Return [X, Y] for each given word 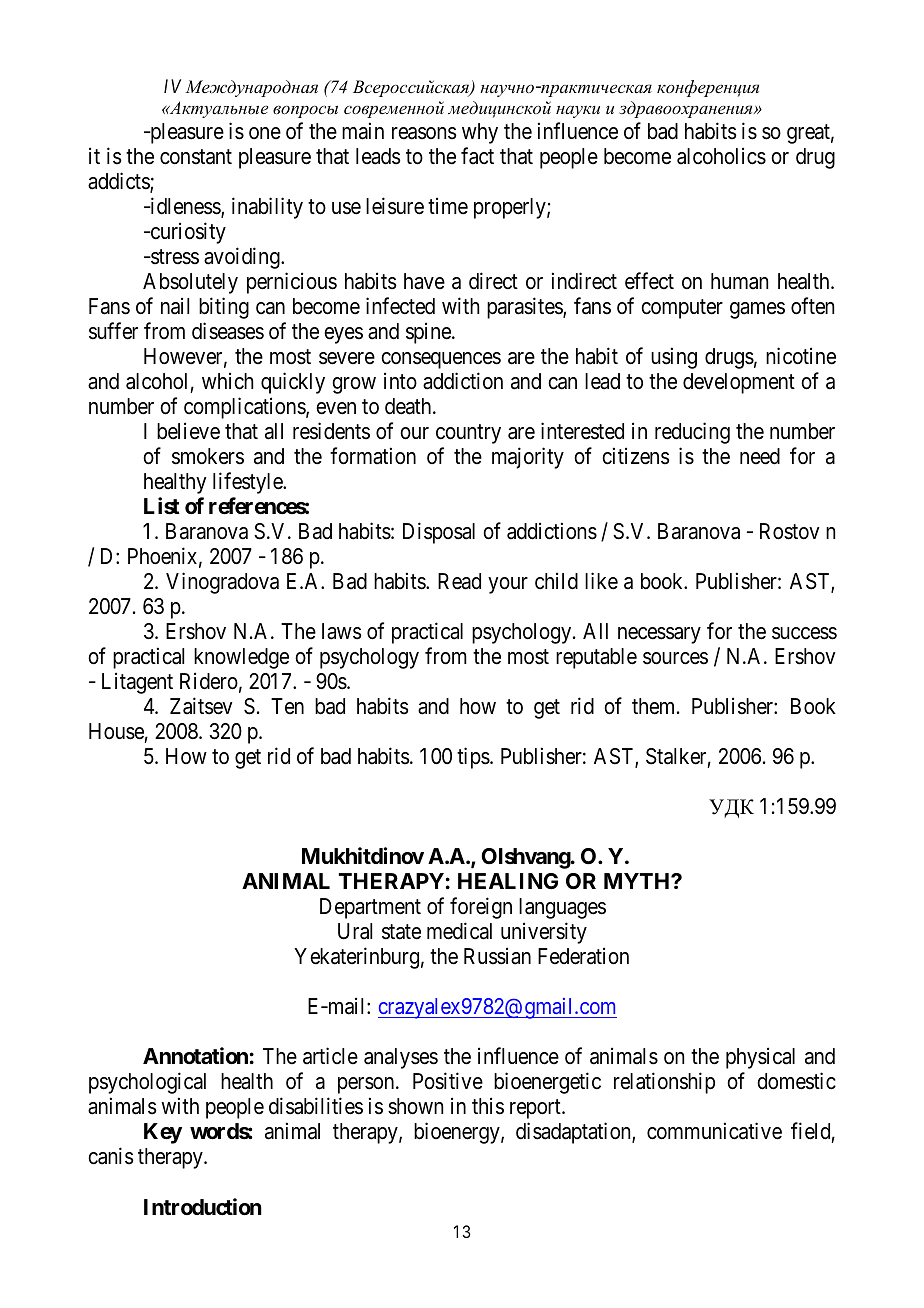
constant [196, 157]
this [488, 1106]
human [739, 281]
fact [477, 156]
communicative [714, 1131]
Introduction [203, 1206]
